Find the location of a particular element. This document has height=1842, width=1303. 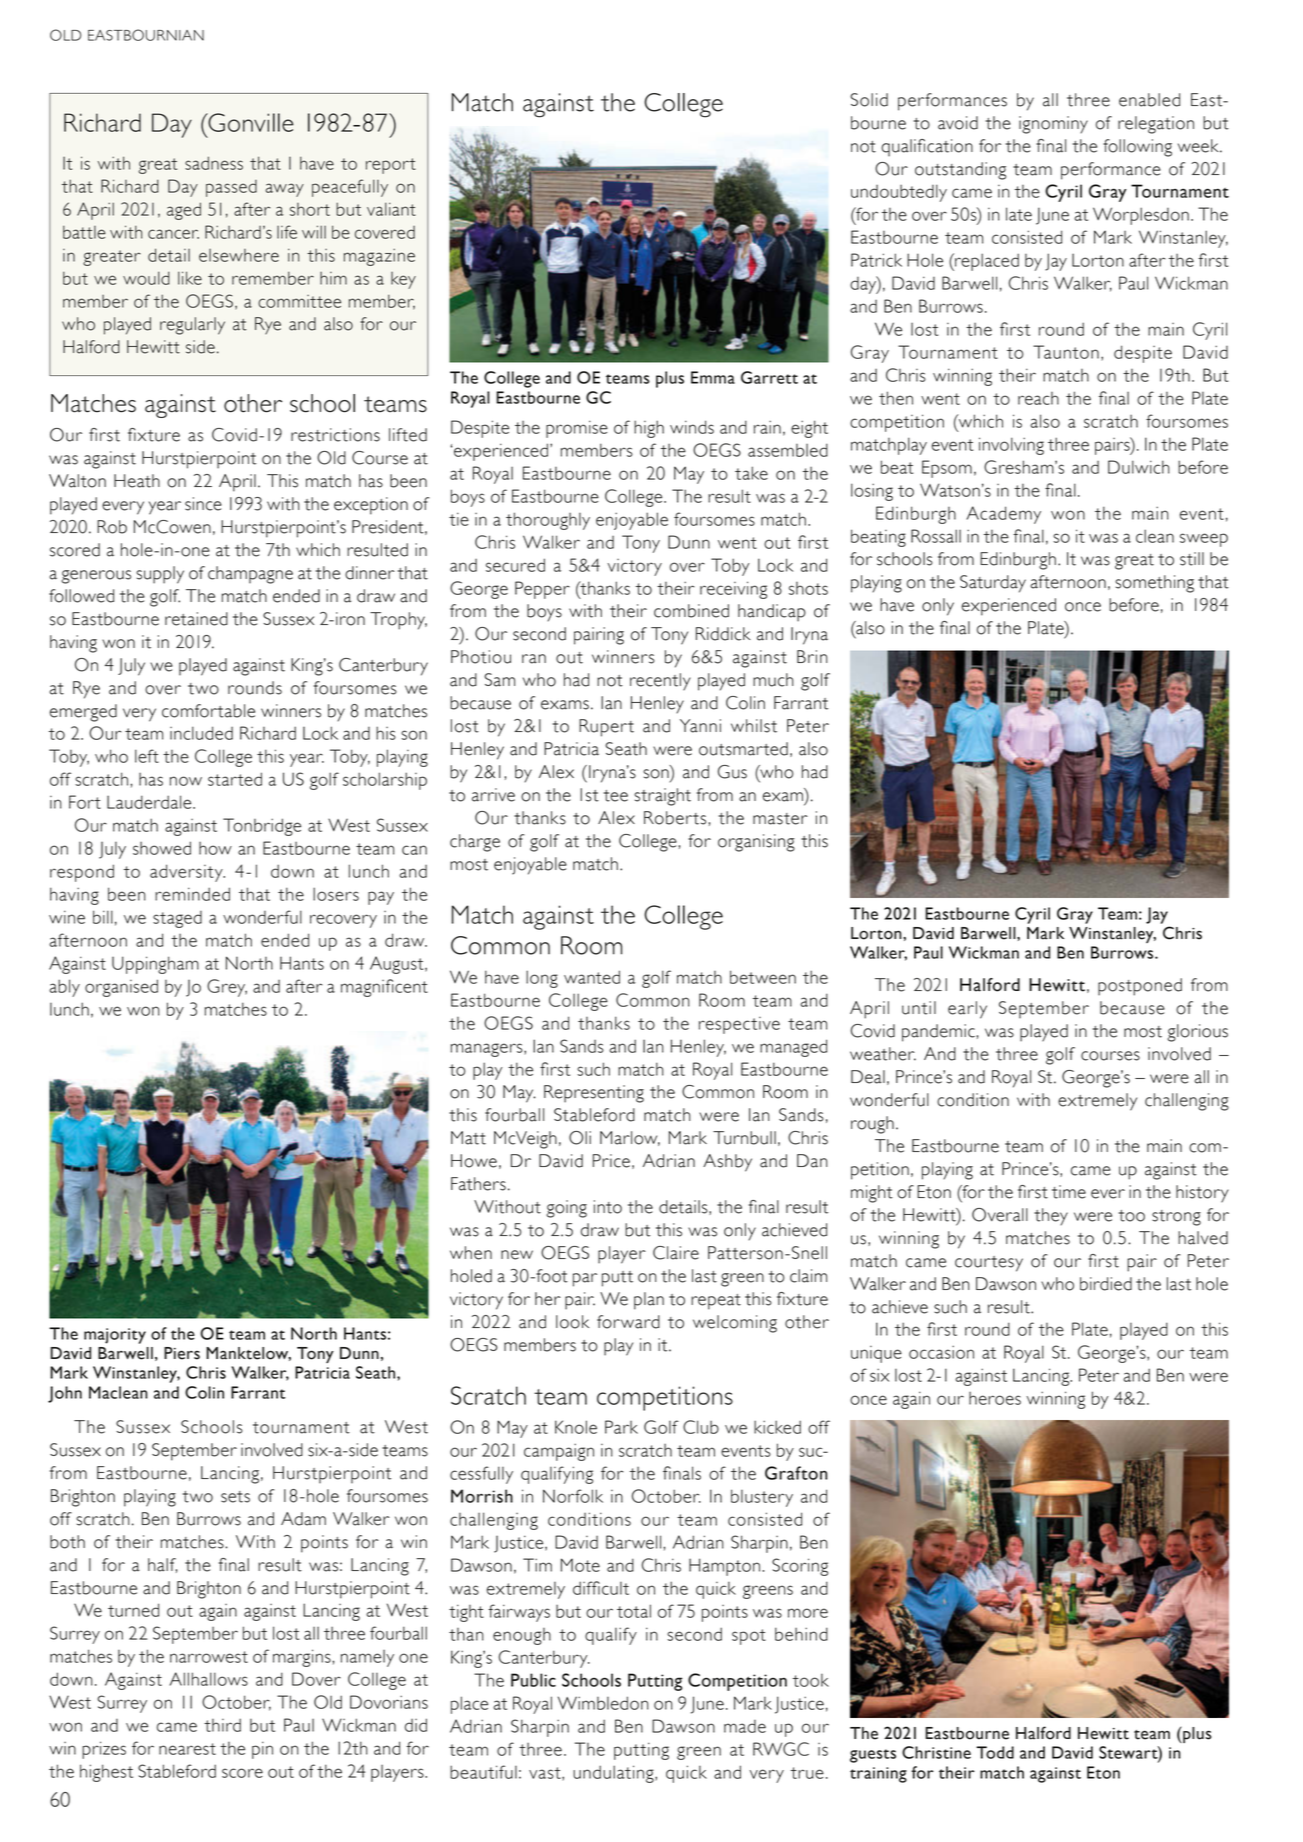

wanted is located at coordinates (592, 977).
